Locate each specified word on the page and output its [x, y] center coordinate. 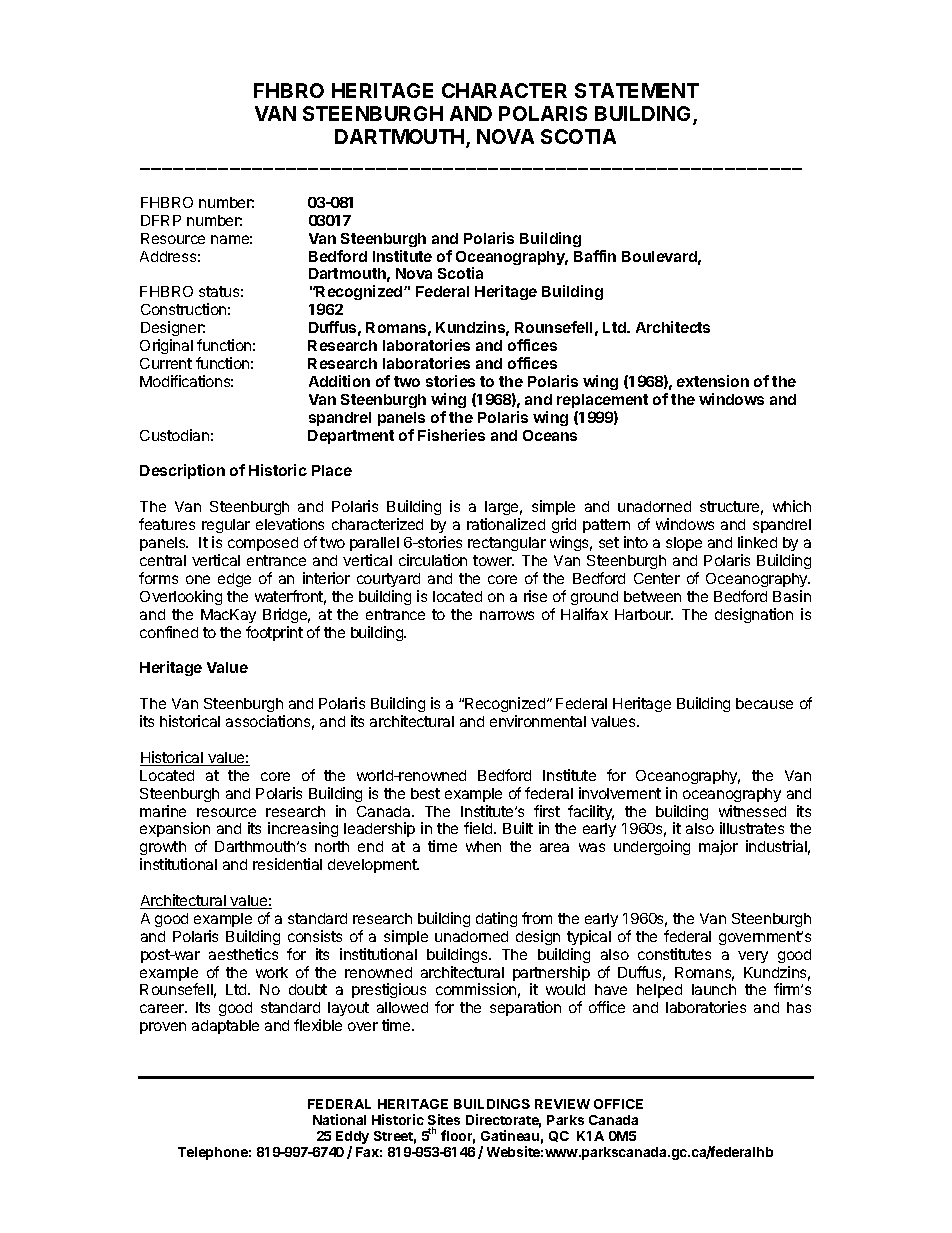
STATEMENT [637, 90]
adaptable [225, 1027]
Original [166, 346]
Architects [673, 327]
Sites [444, 1121]
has [799, 1007]
